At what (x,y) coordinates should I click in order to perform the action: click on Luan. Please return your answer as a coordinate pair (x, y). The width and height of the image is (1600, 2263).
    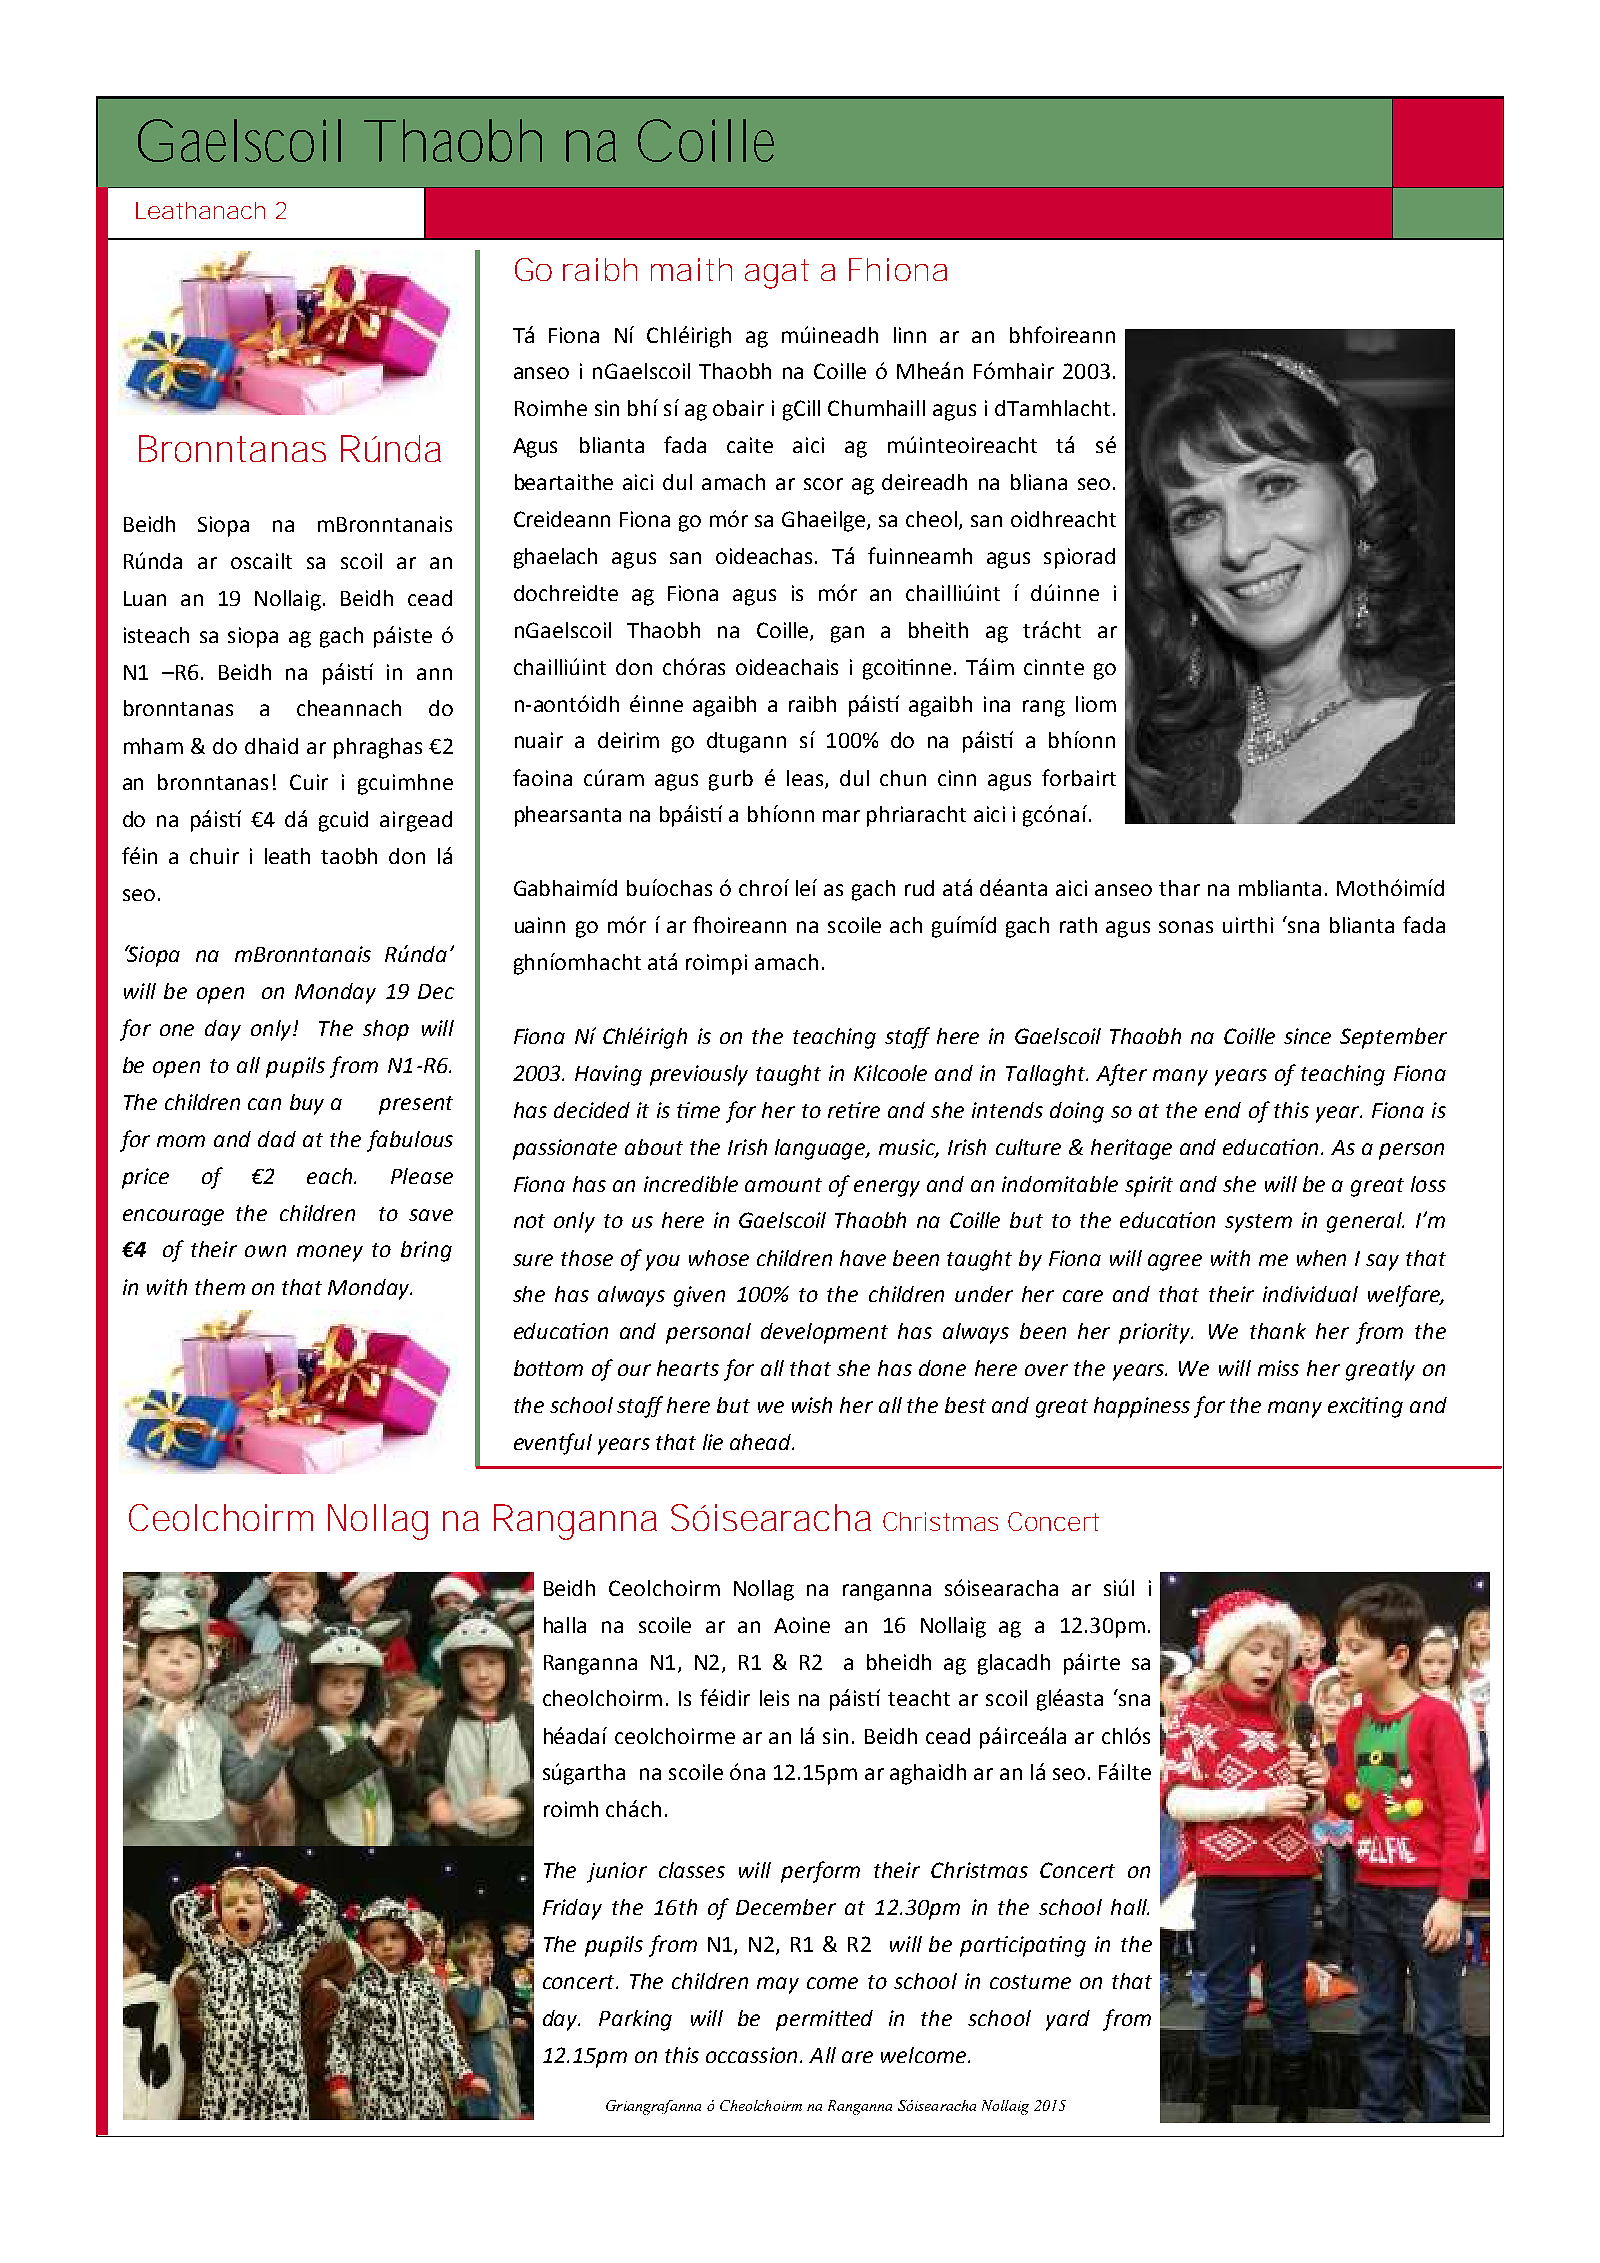
    Looking at the image, I should click on (145, 598).
